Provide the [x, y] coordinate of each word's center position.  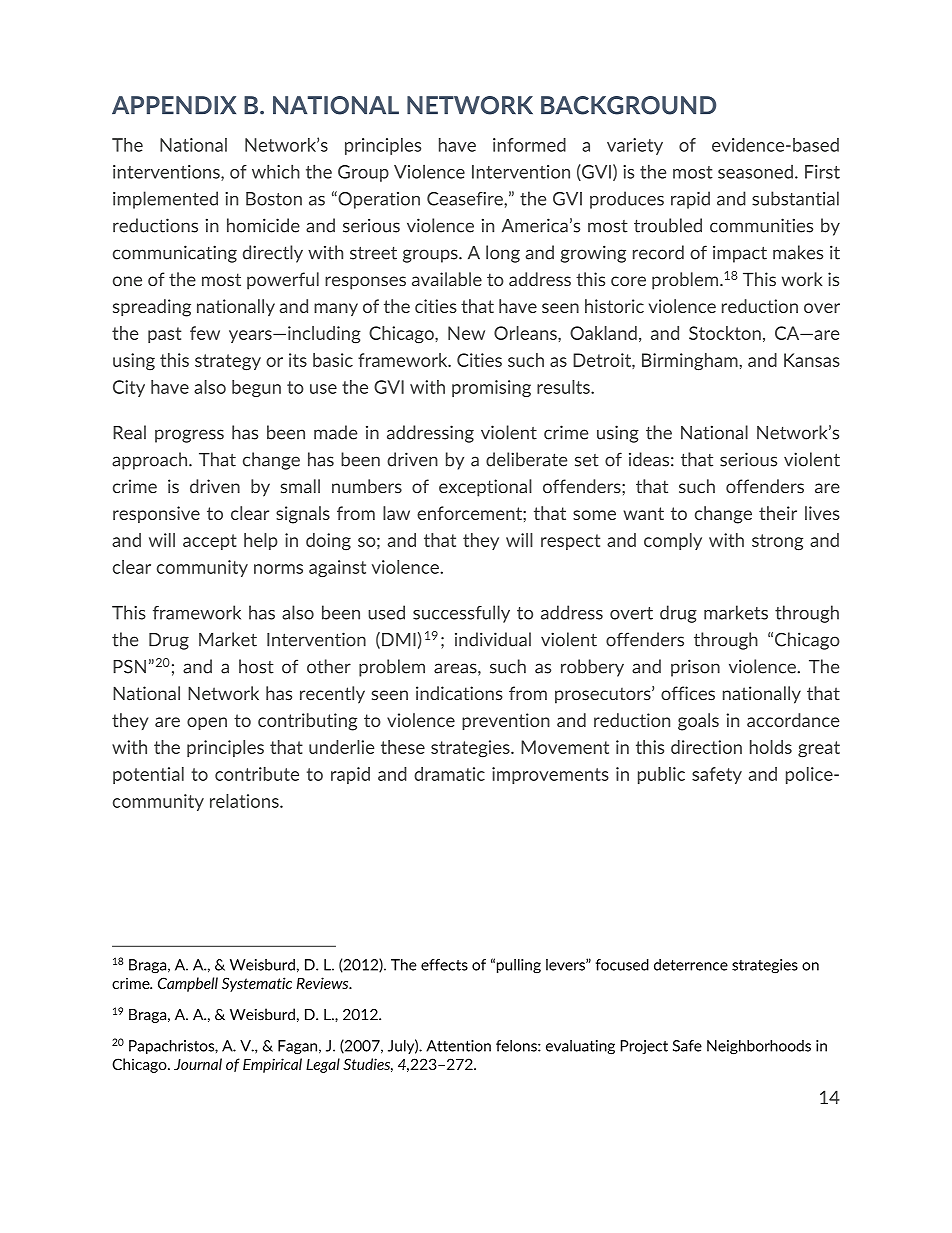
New [466, 333]
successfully [461, 614]
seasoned [755, 172]
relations [245, 801]
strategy [228, 362]
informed [529, 145]
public [661, 775]
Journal [198, 1064]
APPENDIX [174, 105]
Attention [458, 1046]
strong [777, 542]
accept [210, 542]
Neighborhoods [759, 1047]
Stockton [725, 333]
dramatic [449, 774]
